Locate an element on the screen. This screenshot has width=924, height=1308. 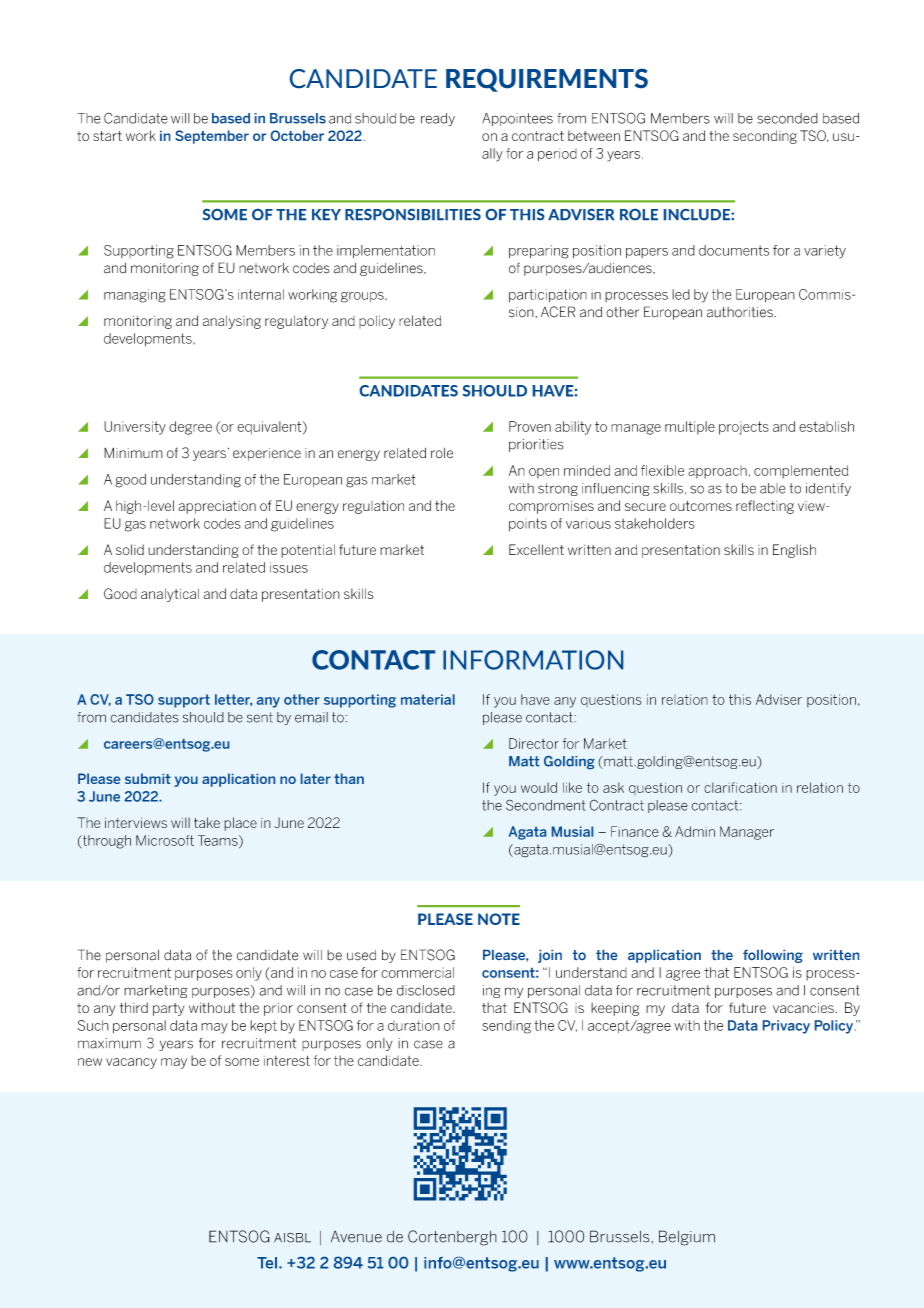
Tel is located at coordinates (267, 1263).
